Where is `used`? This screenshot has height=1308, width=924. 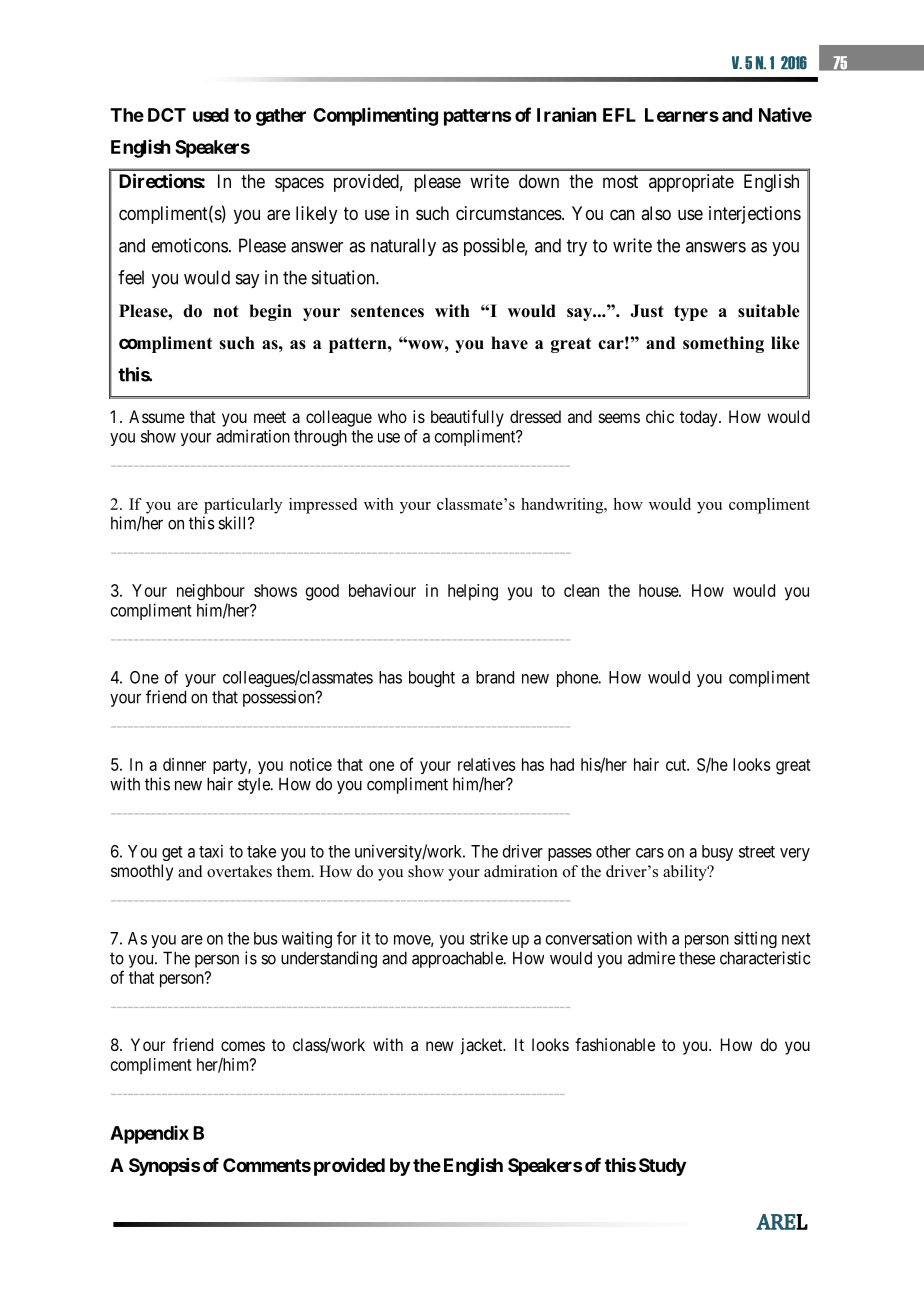
used is located at coordinates (211, 115).
